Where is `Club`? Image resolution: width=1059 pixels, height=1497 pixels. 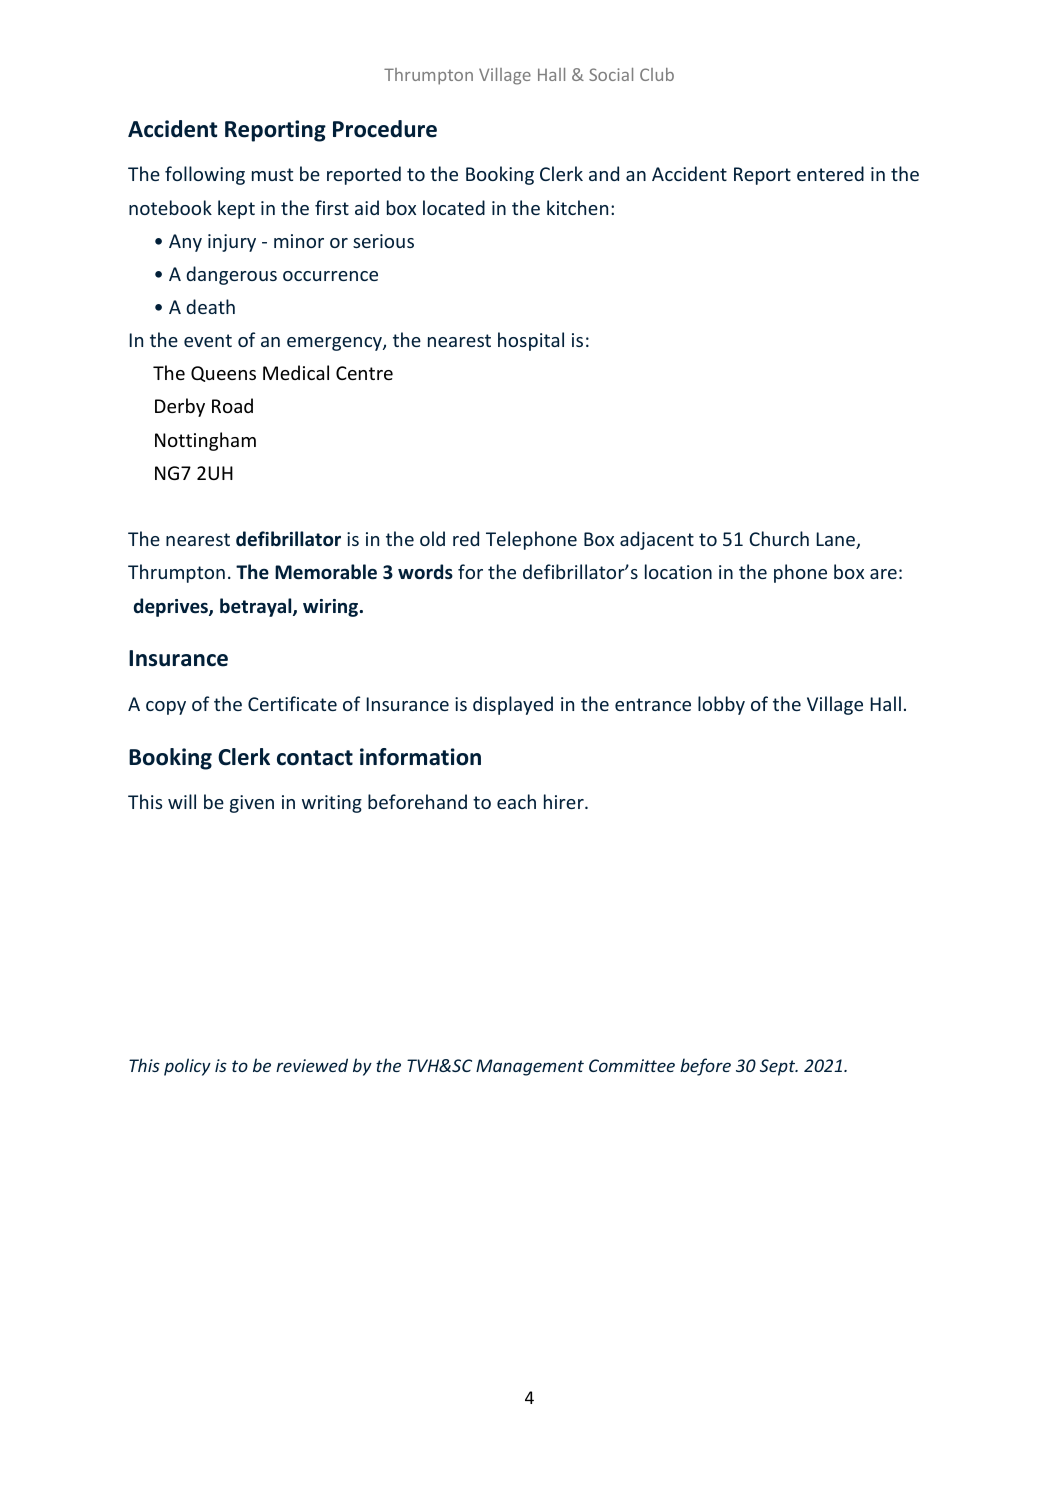 Club is located at coordinates (657, 74).
